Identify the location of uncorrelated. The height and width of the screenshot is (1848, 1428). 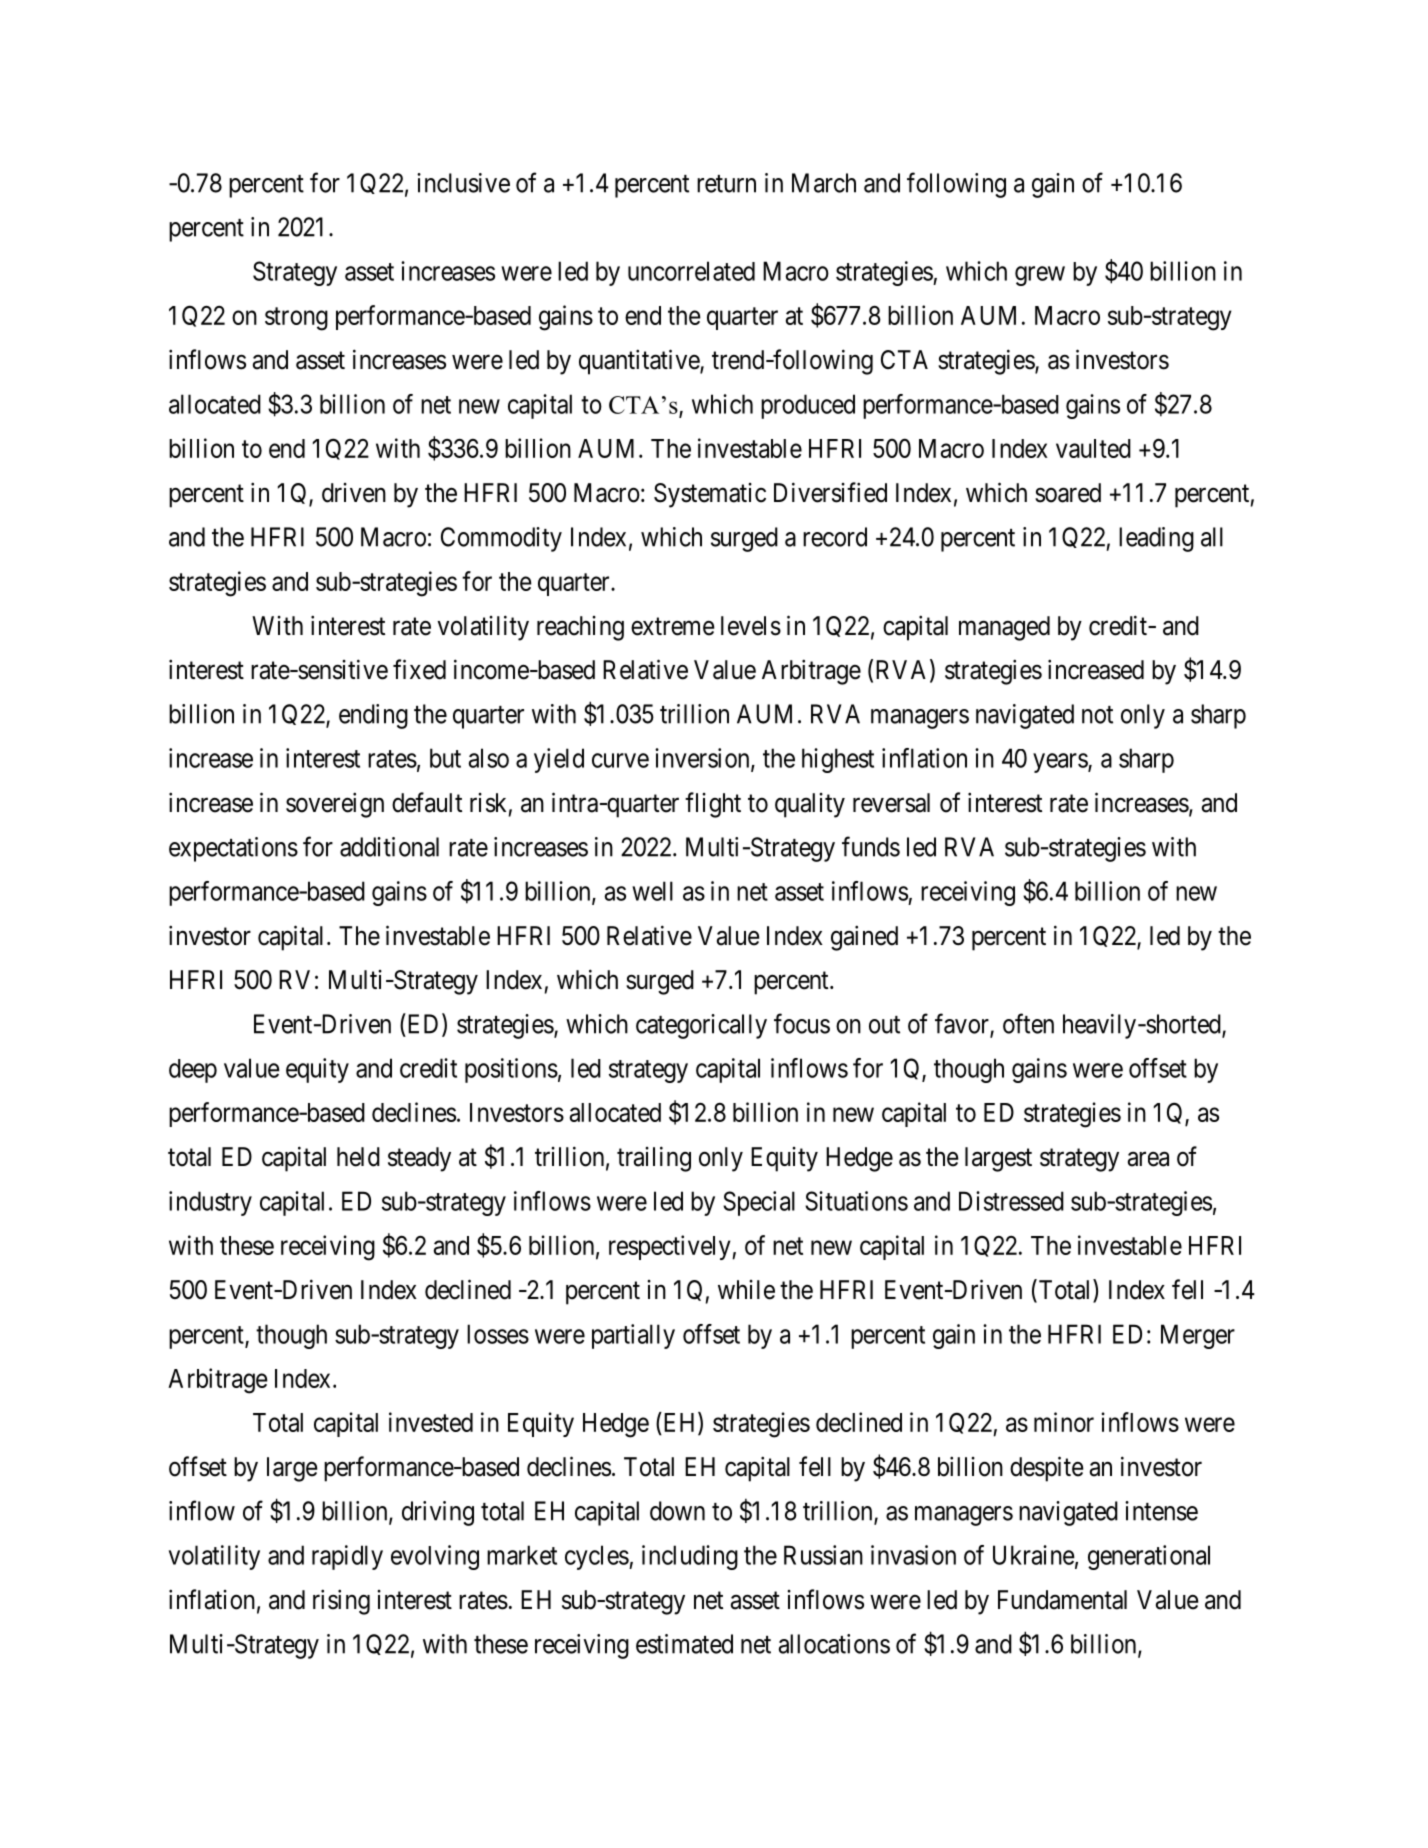
(691, 271).
